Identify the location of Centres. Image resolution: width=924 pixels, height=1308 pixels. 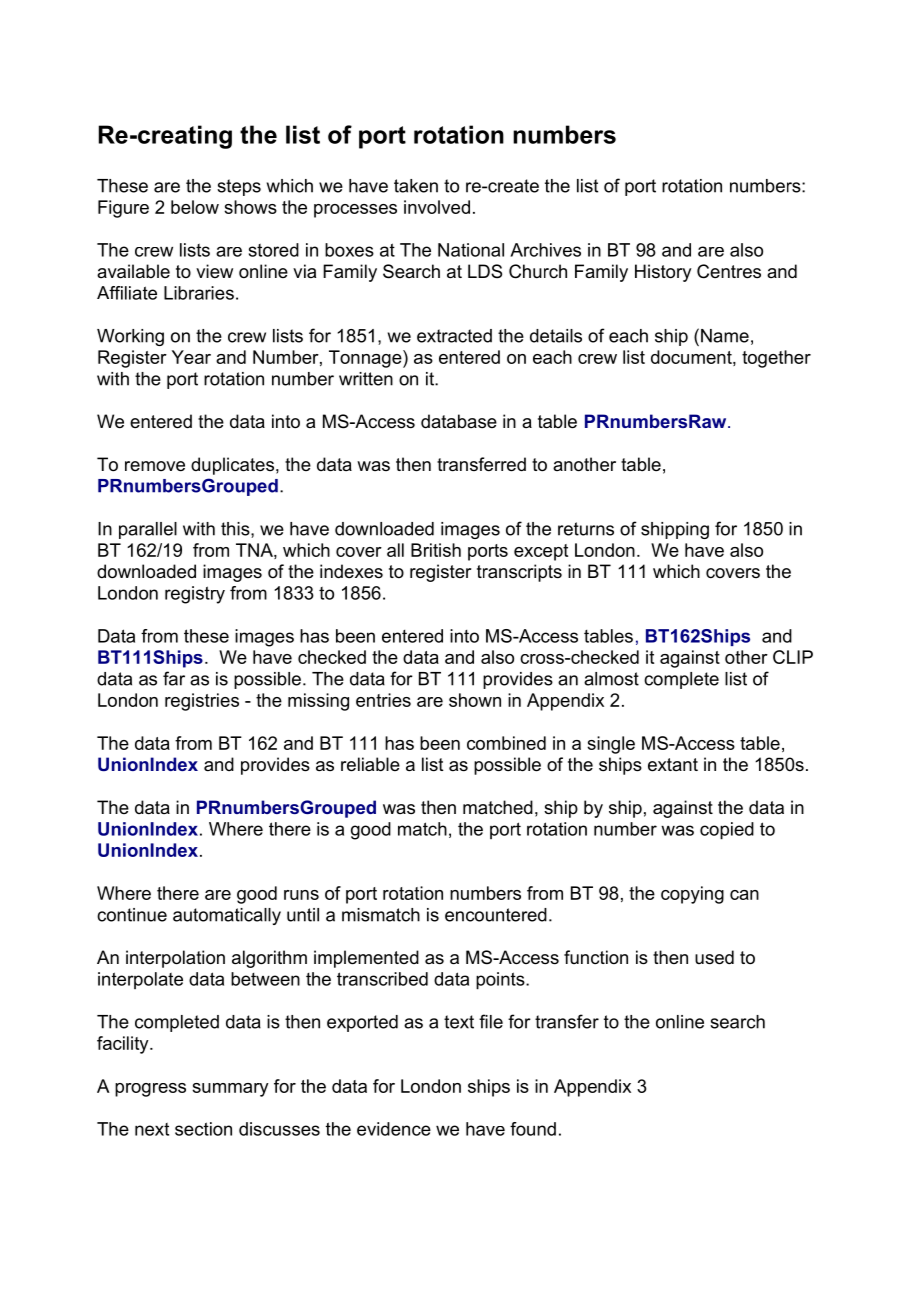
(729, 271).
